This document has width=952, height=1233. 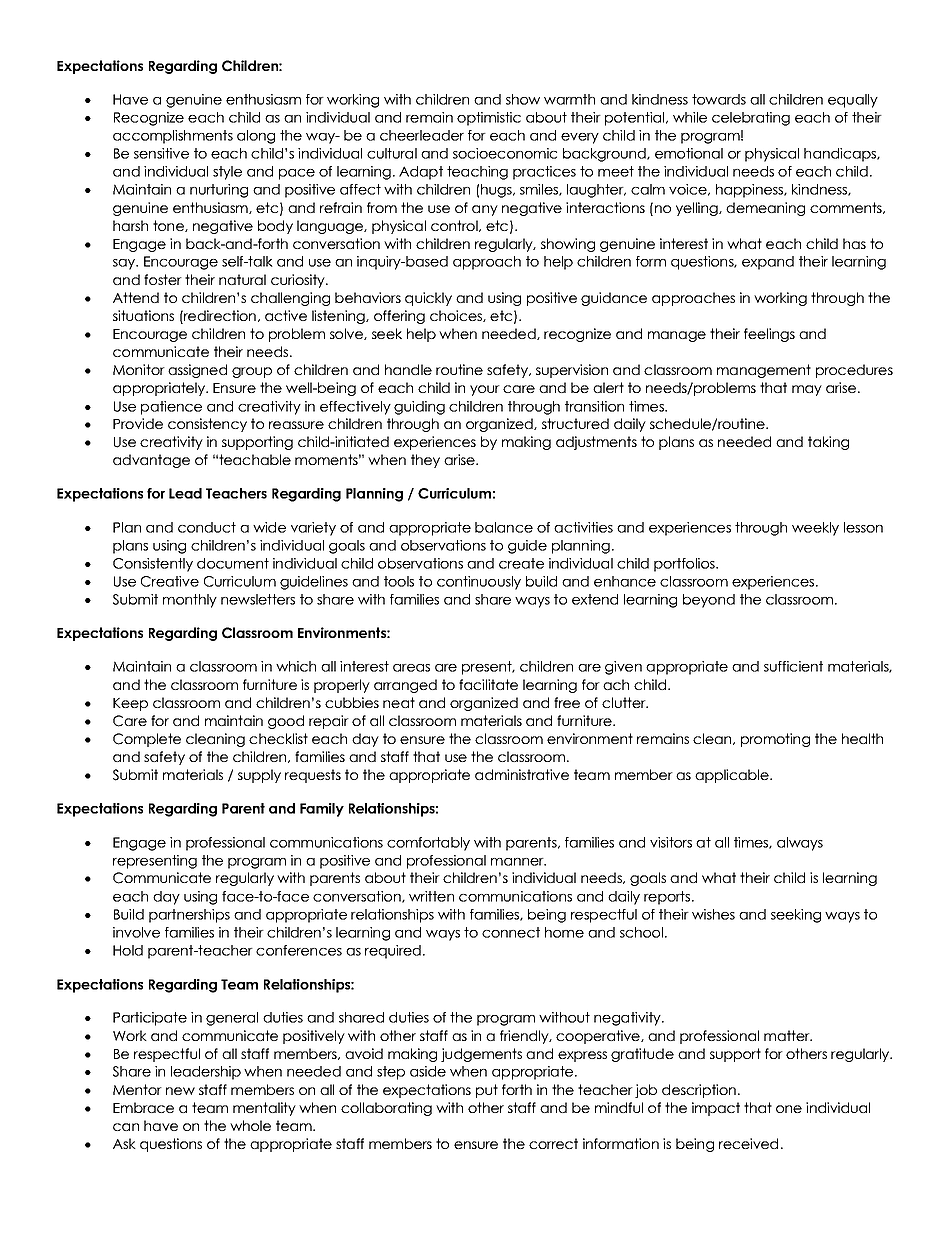 I want to click on supply, so click(x=259, y=776).
